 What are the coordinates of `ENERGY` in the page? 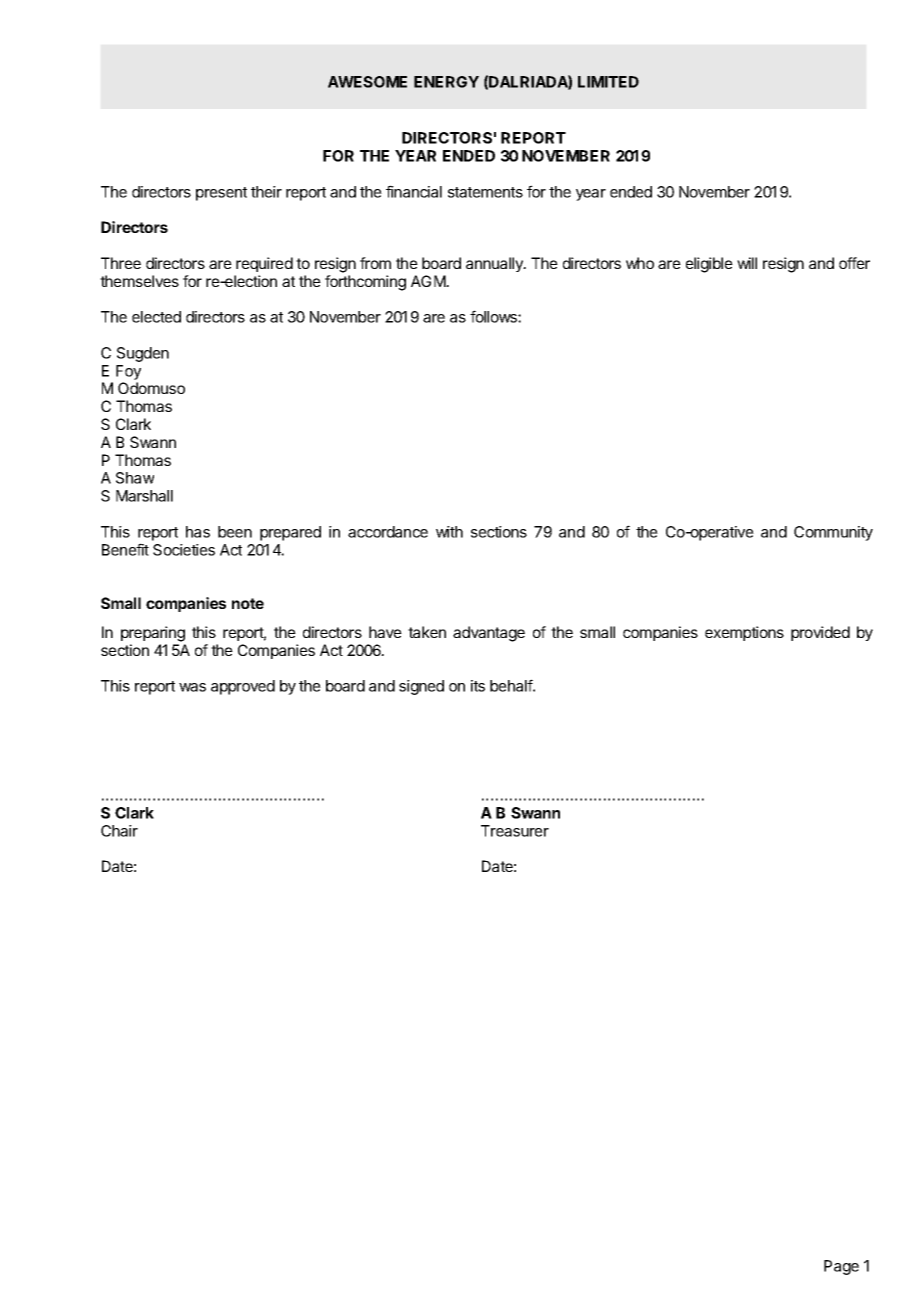 It's located at (446, 82).
